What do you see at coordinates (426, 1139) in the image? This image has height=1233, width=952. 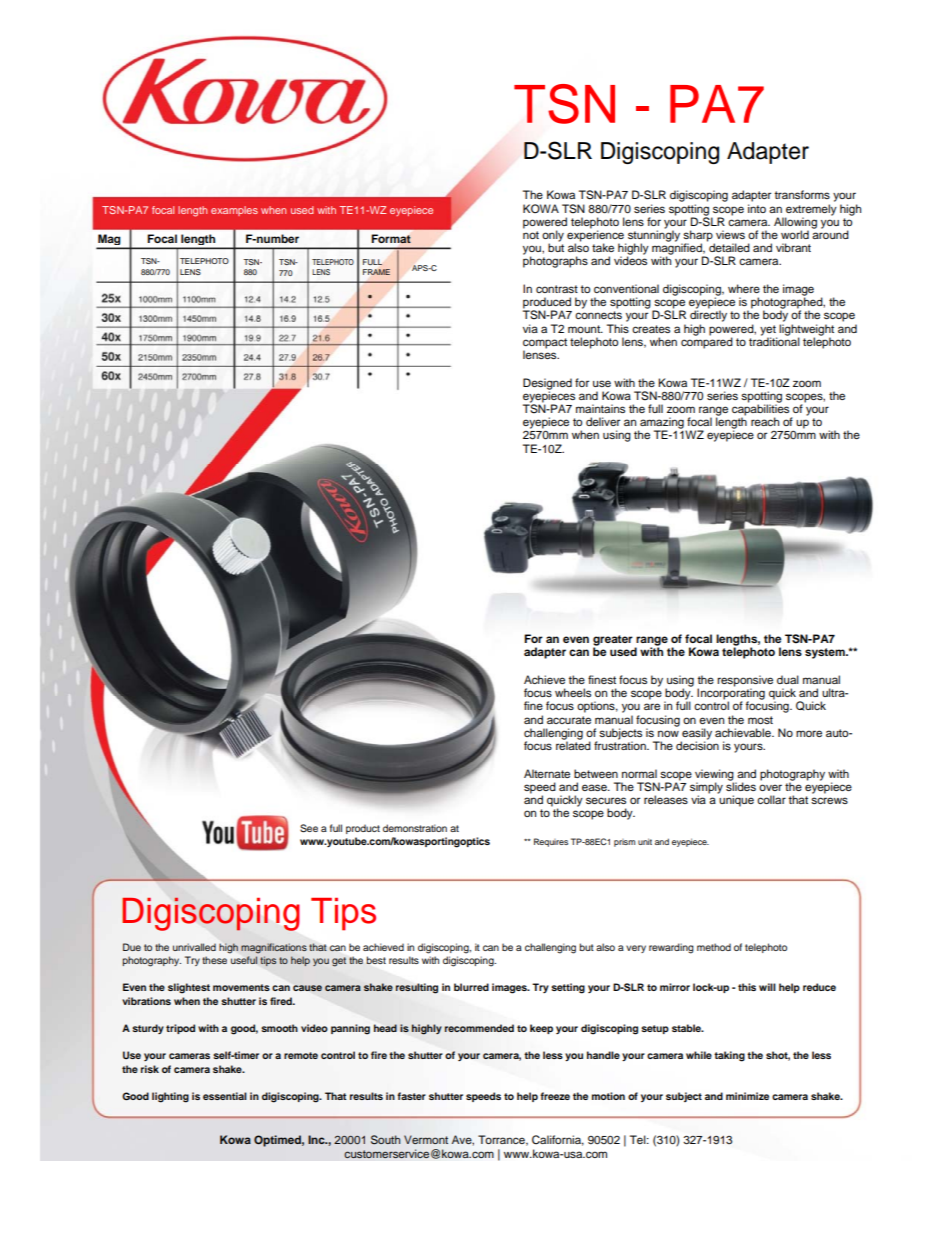 I see `Vermont` at bounding box center [426, 1139].
